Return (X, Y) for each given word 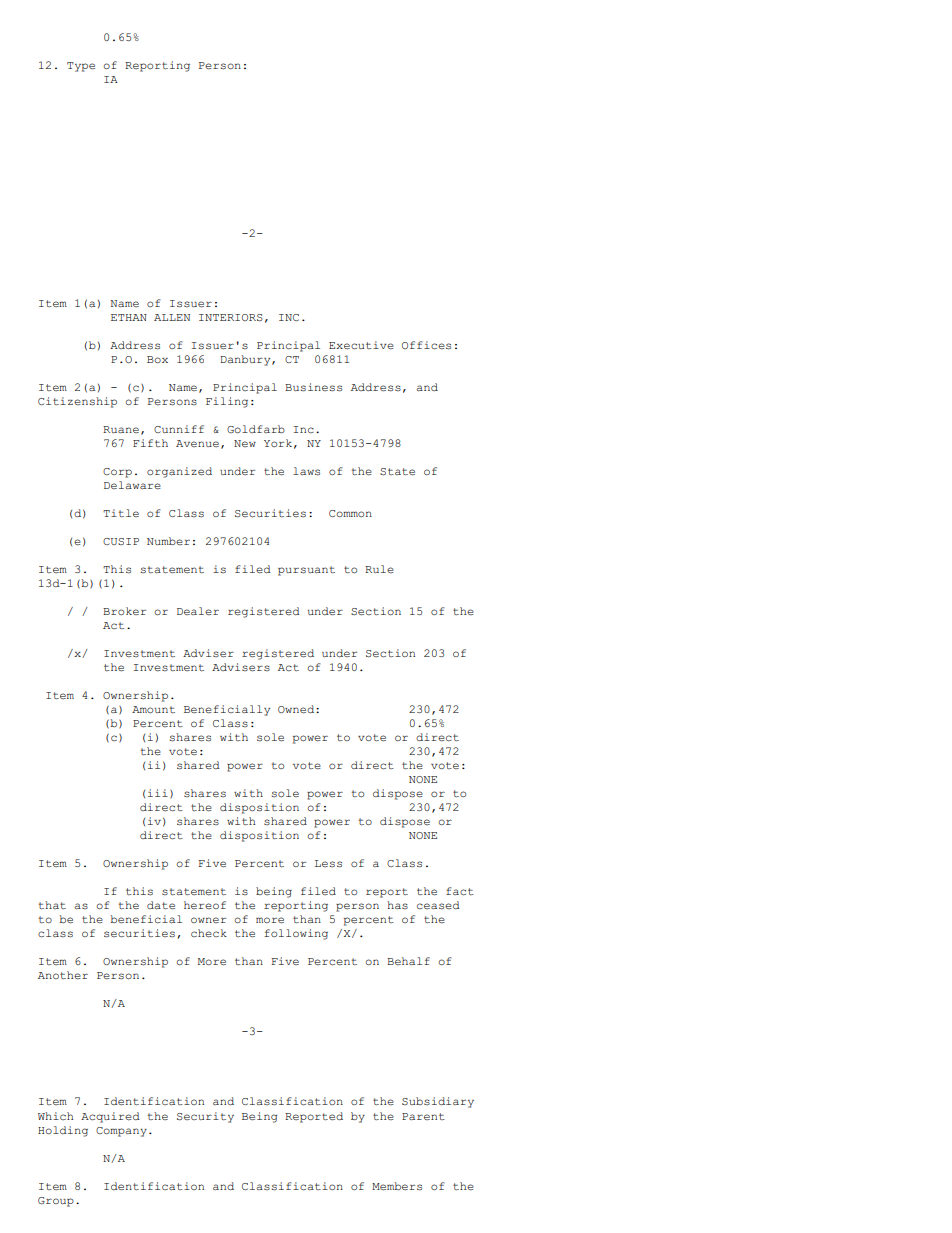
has (397, 905)
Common (350, 513)
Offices (426, 345)
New (245, 443)
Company (121, 1132)
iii (158, 793)
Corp (117, 473)
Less (328, 864)
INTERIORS (231, 318)
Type (81, 67)
